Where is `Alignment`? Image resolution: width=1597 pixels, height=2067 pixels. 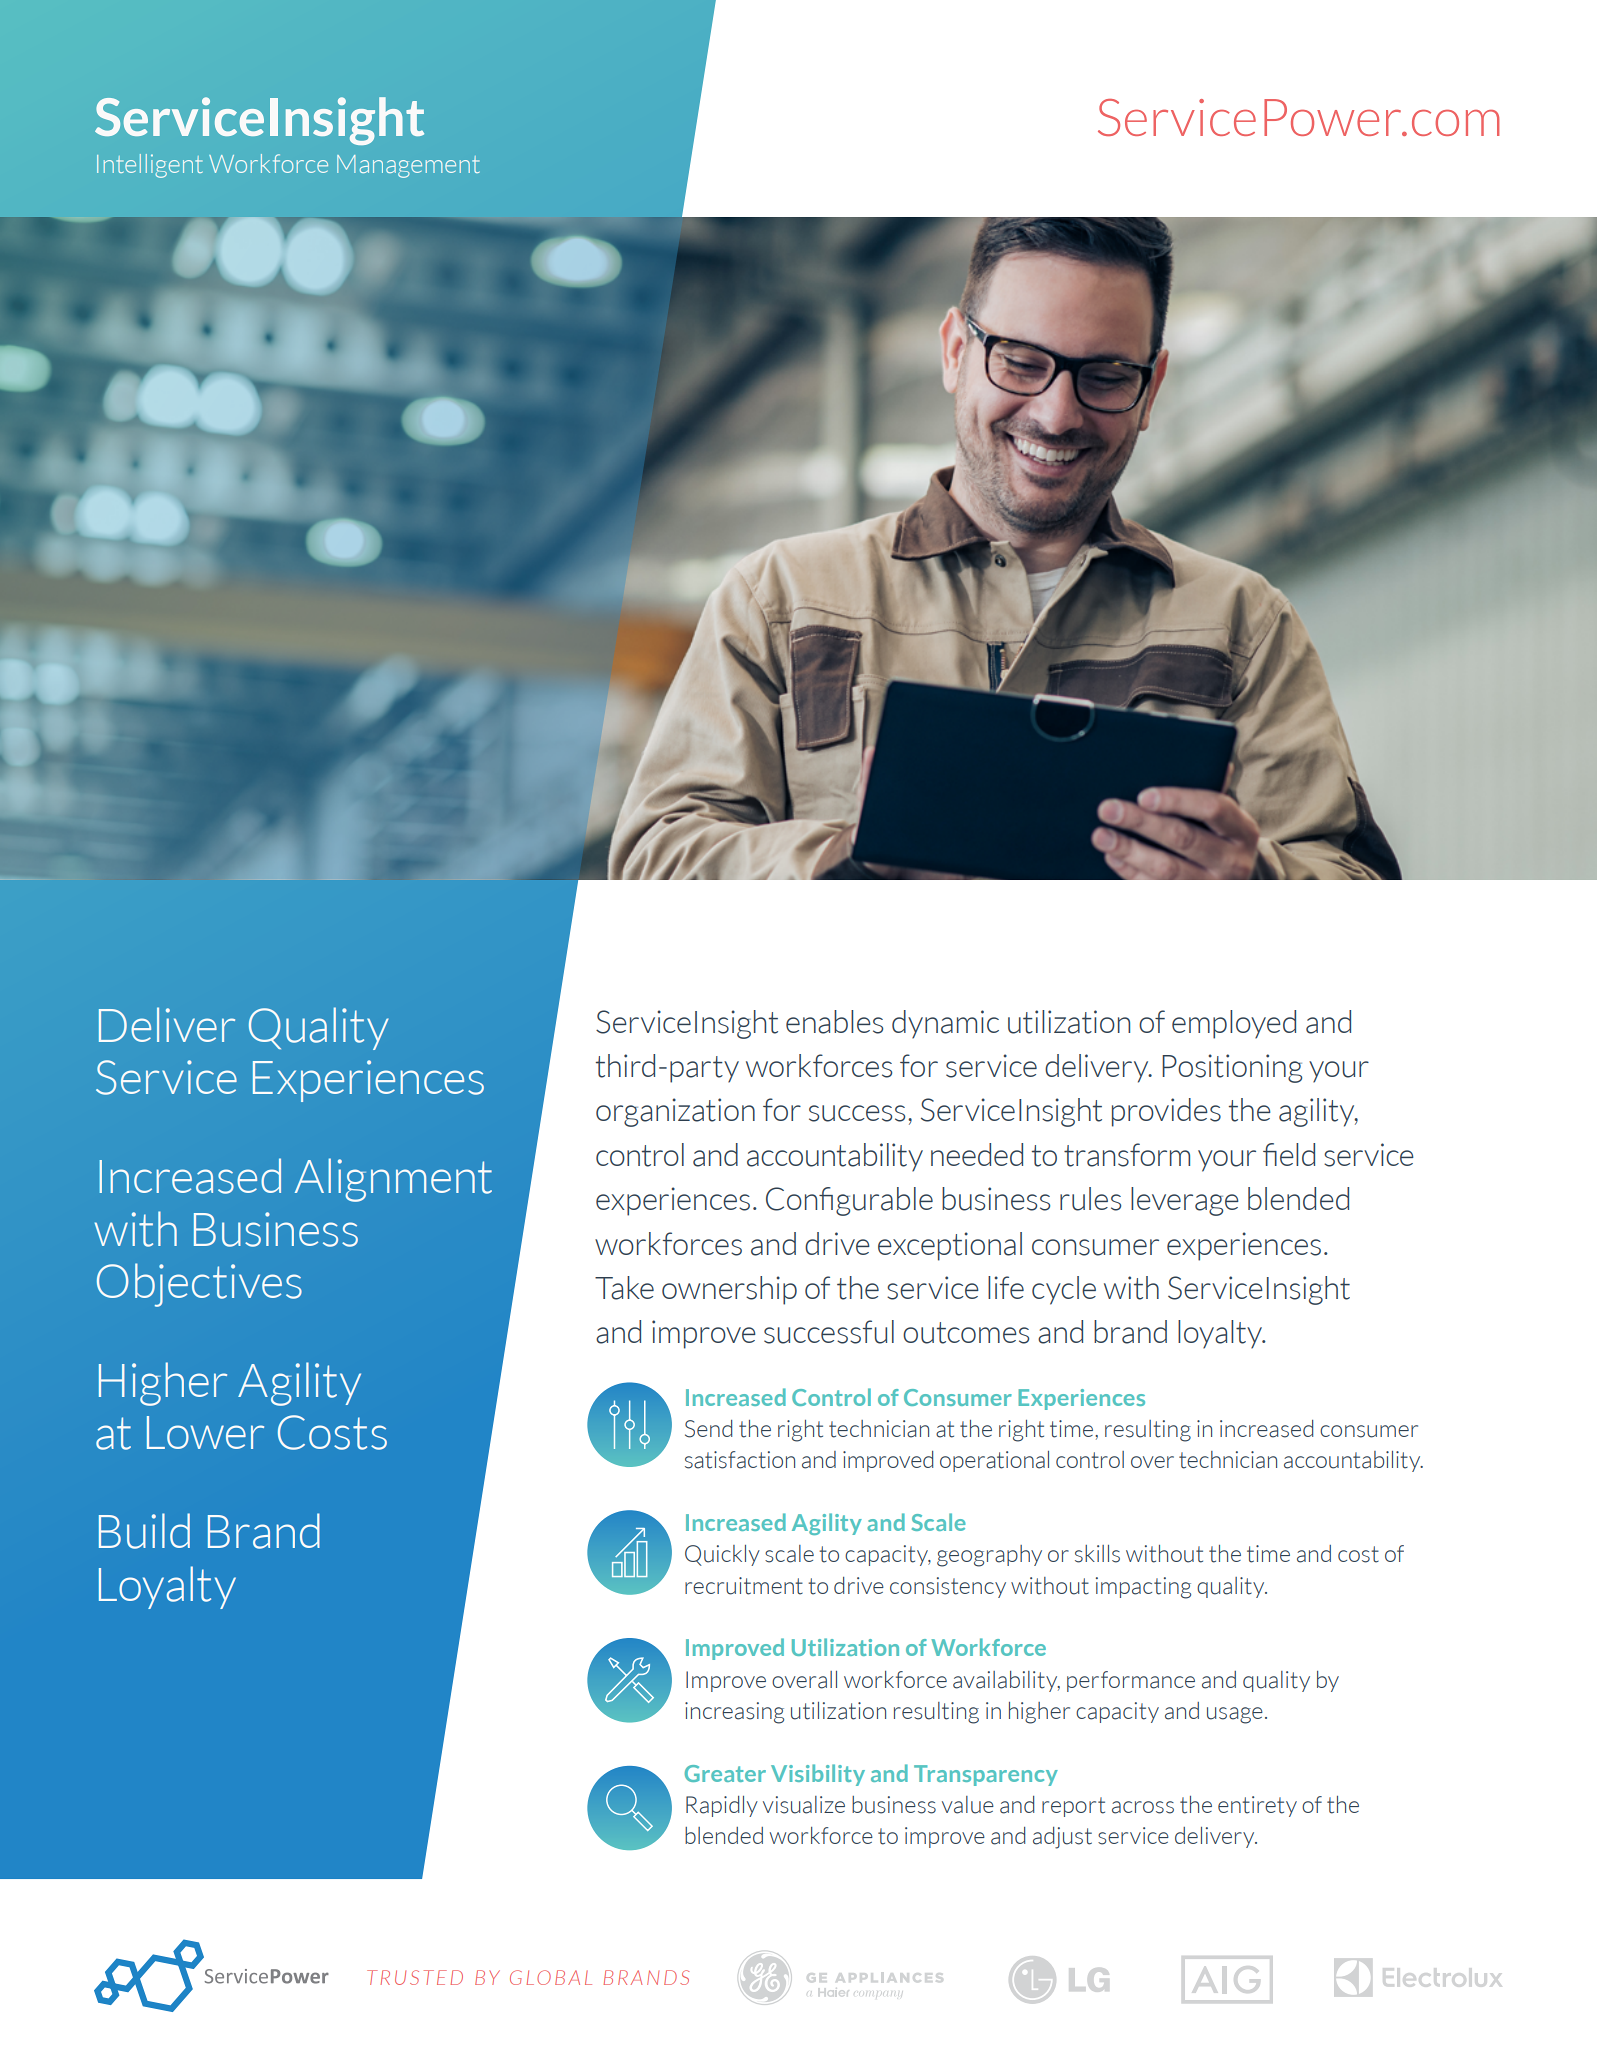
Alignment is located at coordinates (393, 1180).
